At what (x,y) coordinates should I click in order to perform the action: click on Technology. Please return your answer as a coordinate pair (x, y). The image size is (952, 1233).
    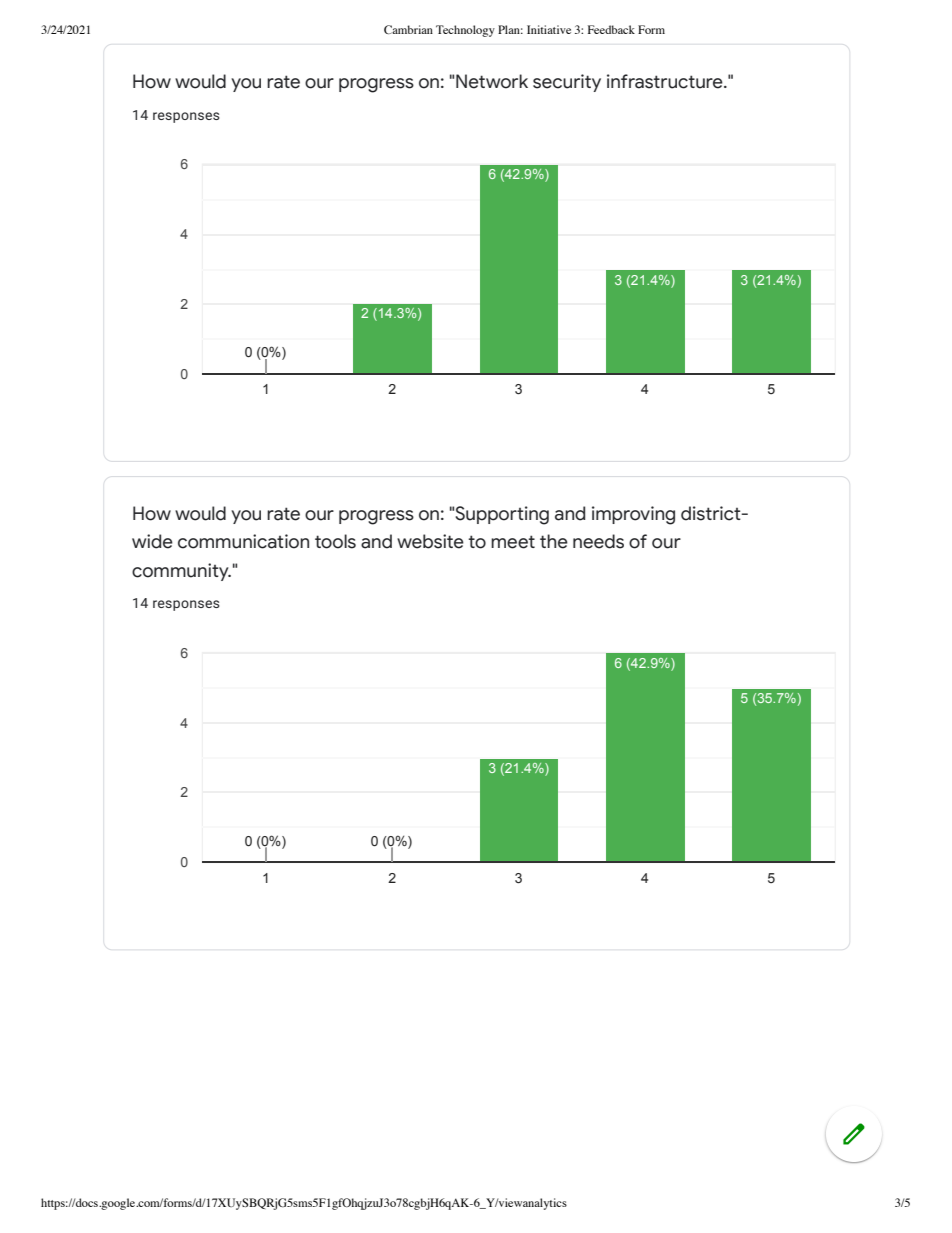
    Looking at the image, I should click on (465, 31).
